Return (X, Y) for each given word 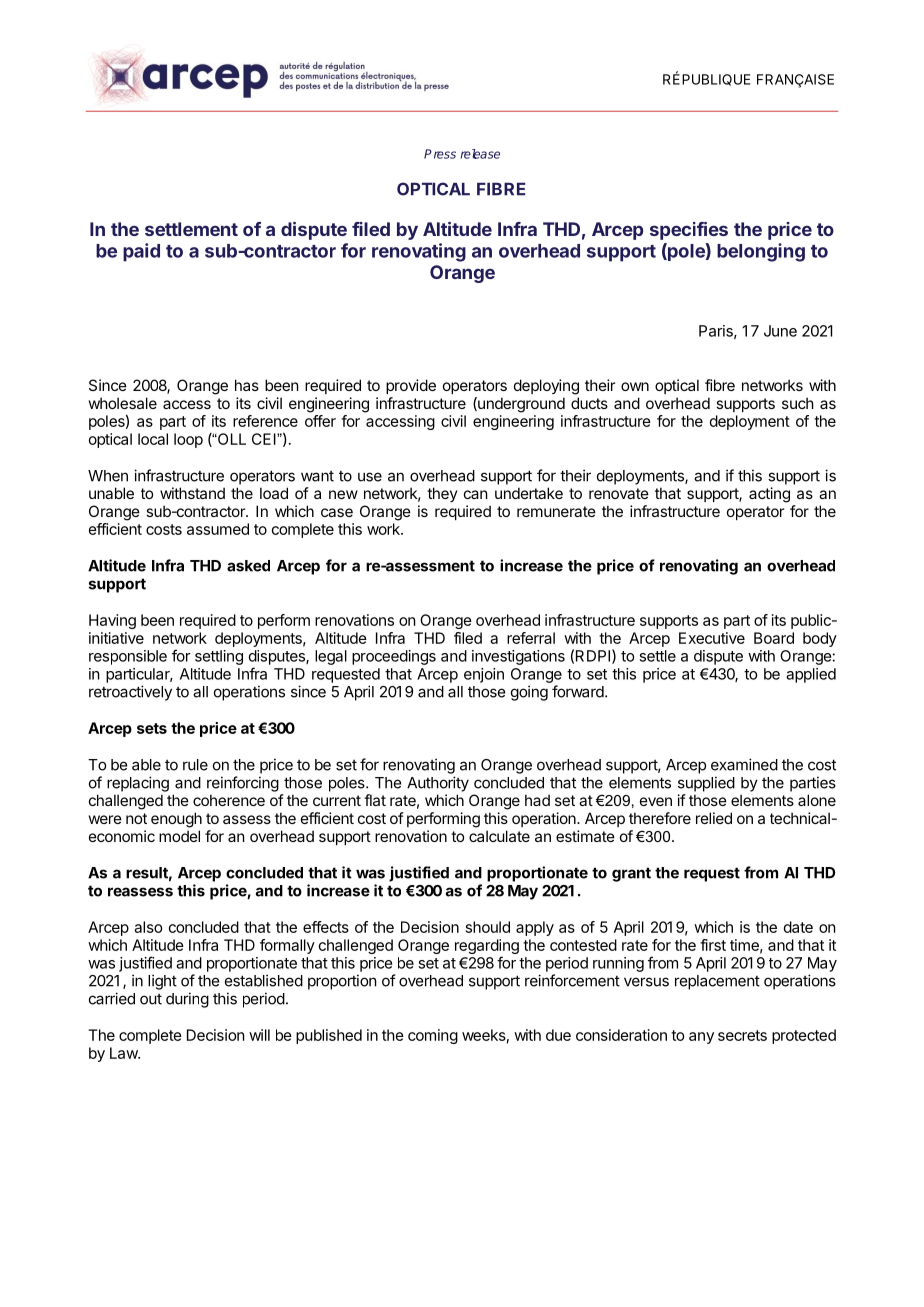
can (476, 494)
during (187, 1000)
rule (195, 765)
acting (769, 495)
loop (188, 440)
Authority (438, 784)
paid (141, 252)
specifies (689, 231)
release (480, 154)
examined (744, 764)
